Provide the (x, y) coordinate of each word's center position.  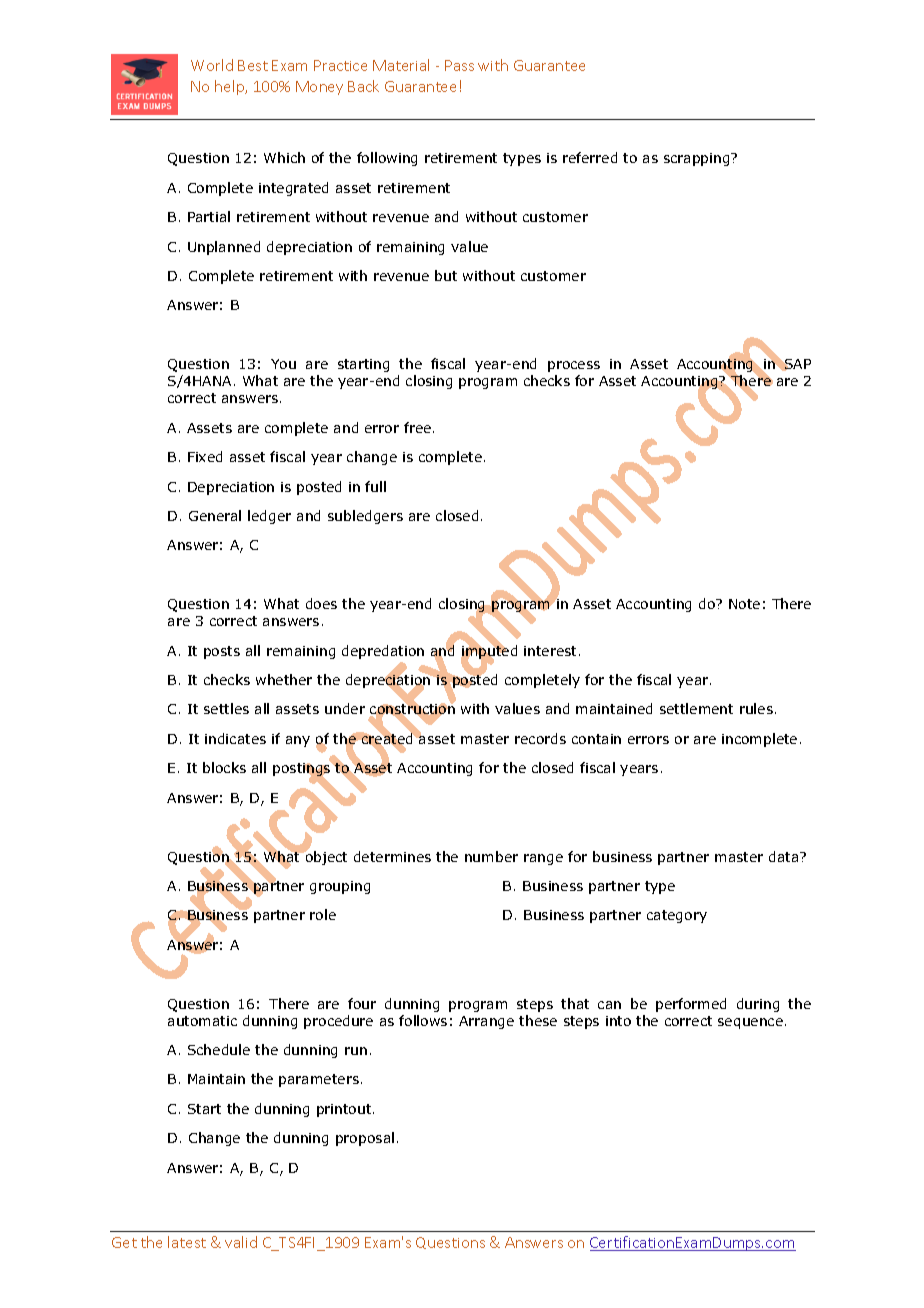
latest (187, 1242)
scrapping (698, 159)
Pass (459, 65)
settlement (696, 708)
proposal (365, 1139)
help (231, 87)
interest (550, 651)
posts (222, 652)
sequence (750, 1023)
